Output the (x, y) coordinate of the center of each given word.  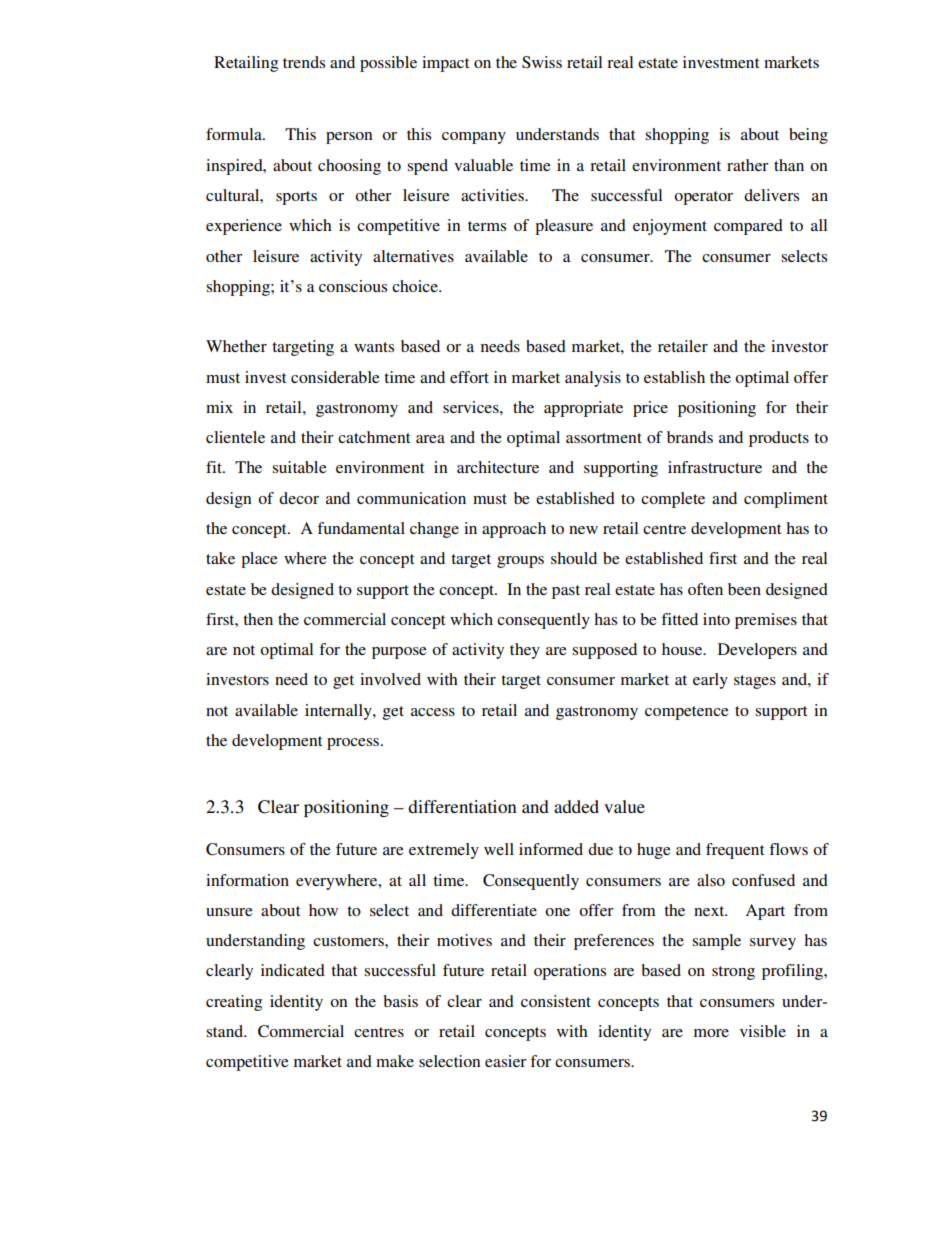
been (744, 589)
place (259, 560)
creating (234, 1003)
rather (748, 165)
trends (304, 62)
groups (520, 562)
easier (506, 1061)
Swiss (542, 62)
